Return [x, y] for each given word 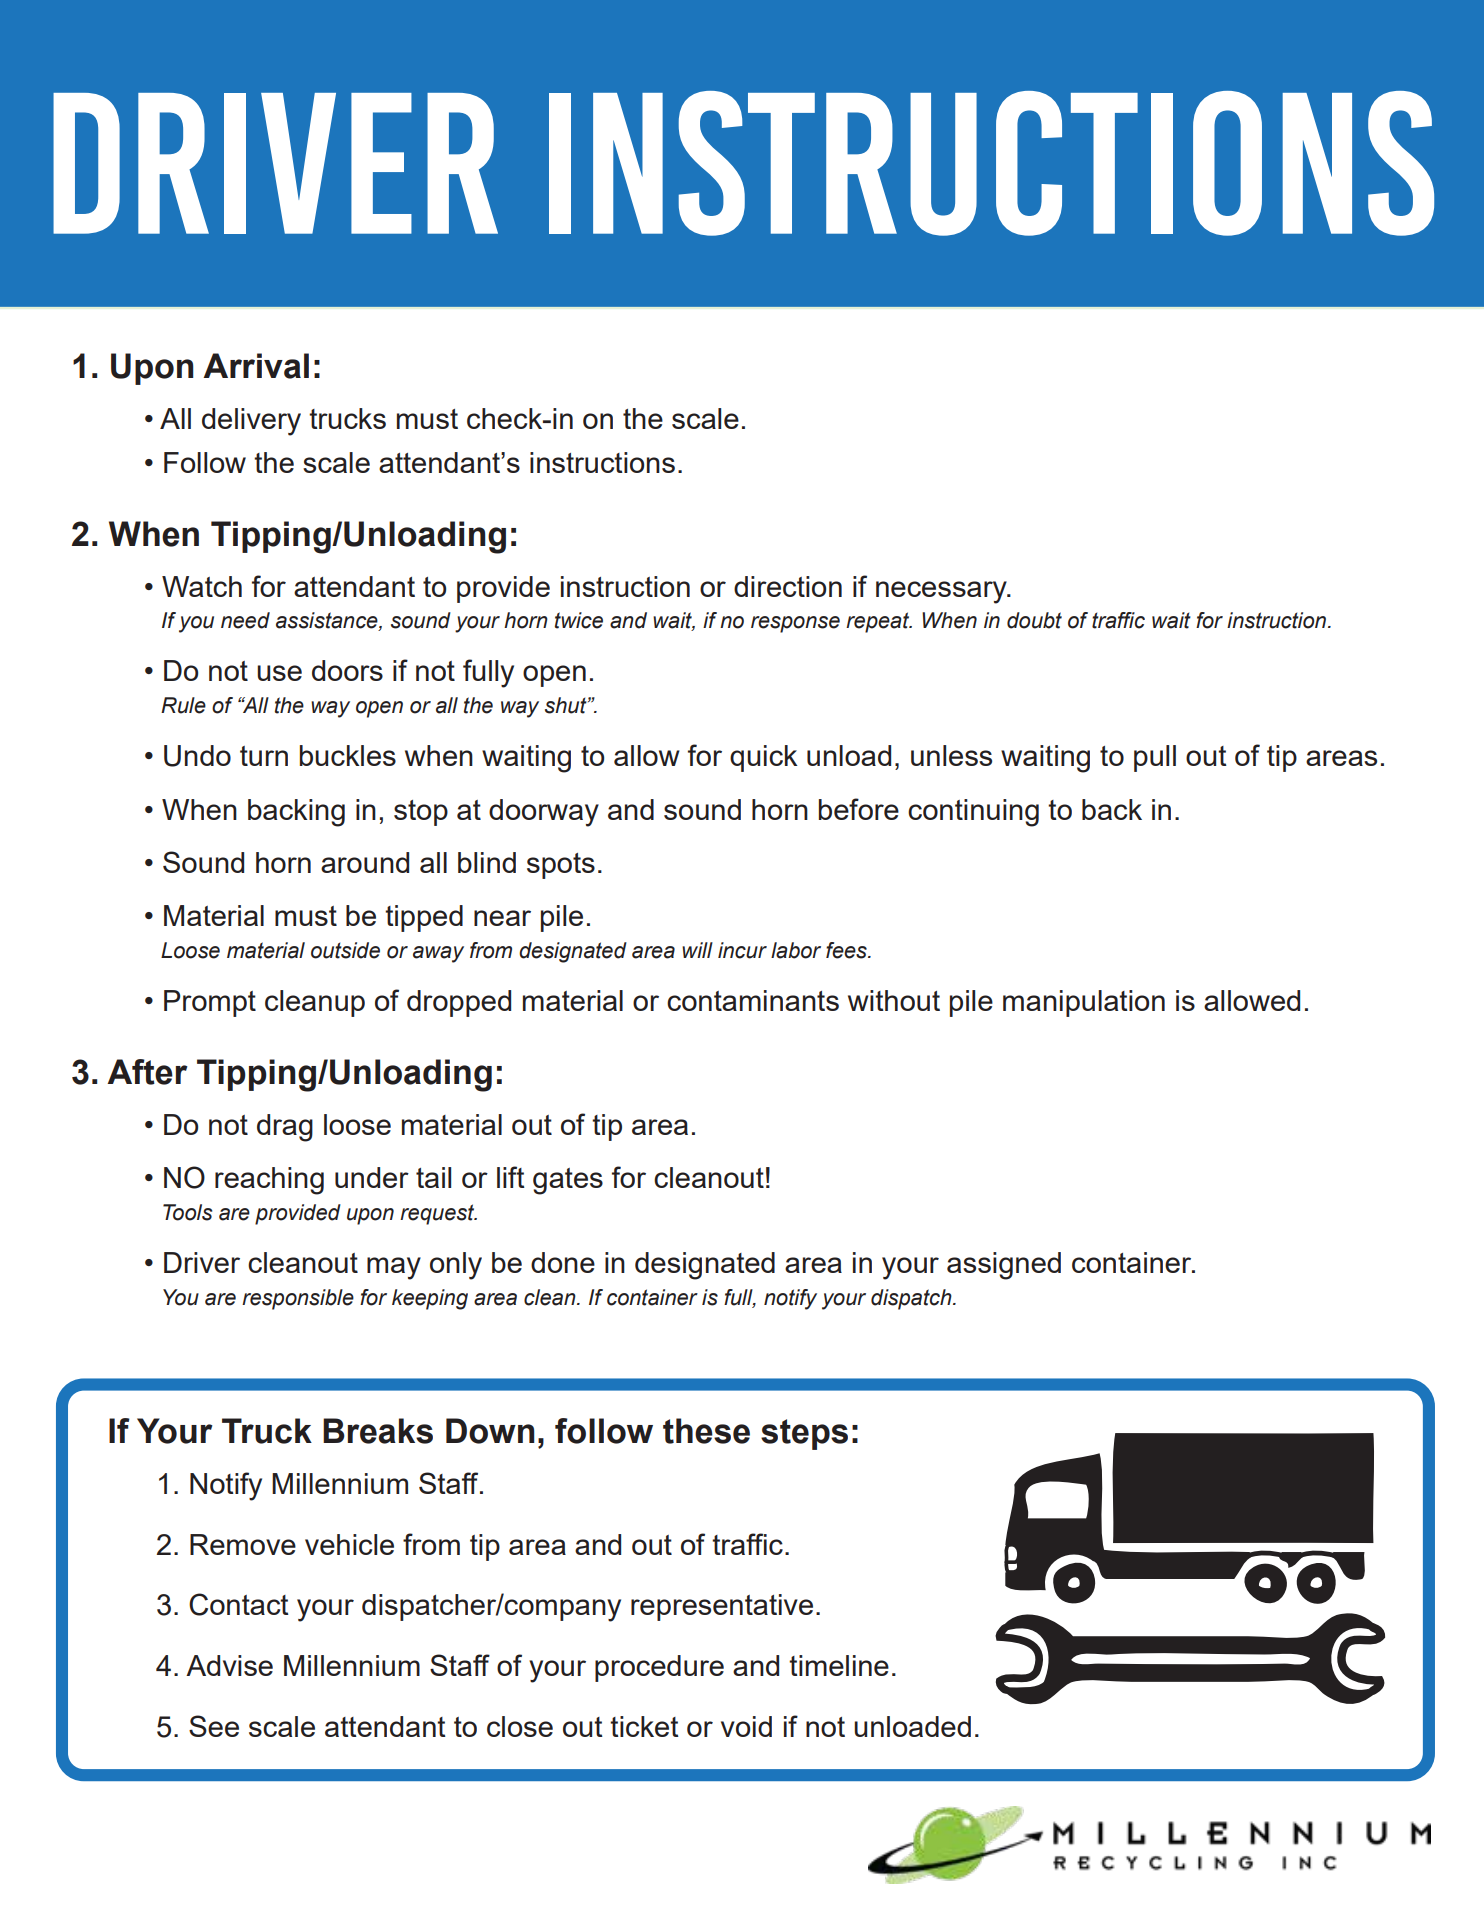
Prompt [210, 1003]
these [706, 1431]
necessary [942, 592]
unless [951, 755]
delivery [251, 422]
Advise [229, 1665]
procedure [659, 1668]
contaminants [753, 1000]
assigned [1004, 1266]
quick [764, 758]
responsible [298, 1299]
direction [788, 586]
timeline [839, 1665]
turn [264, 756]
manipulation [1084, 1003]
